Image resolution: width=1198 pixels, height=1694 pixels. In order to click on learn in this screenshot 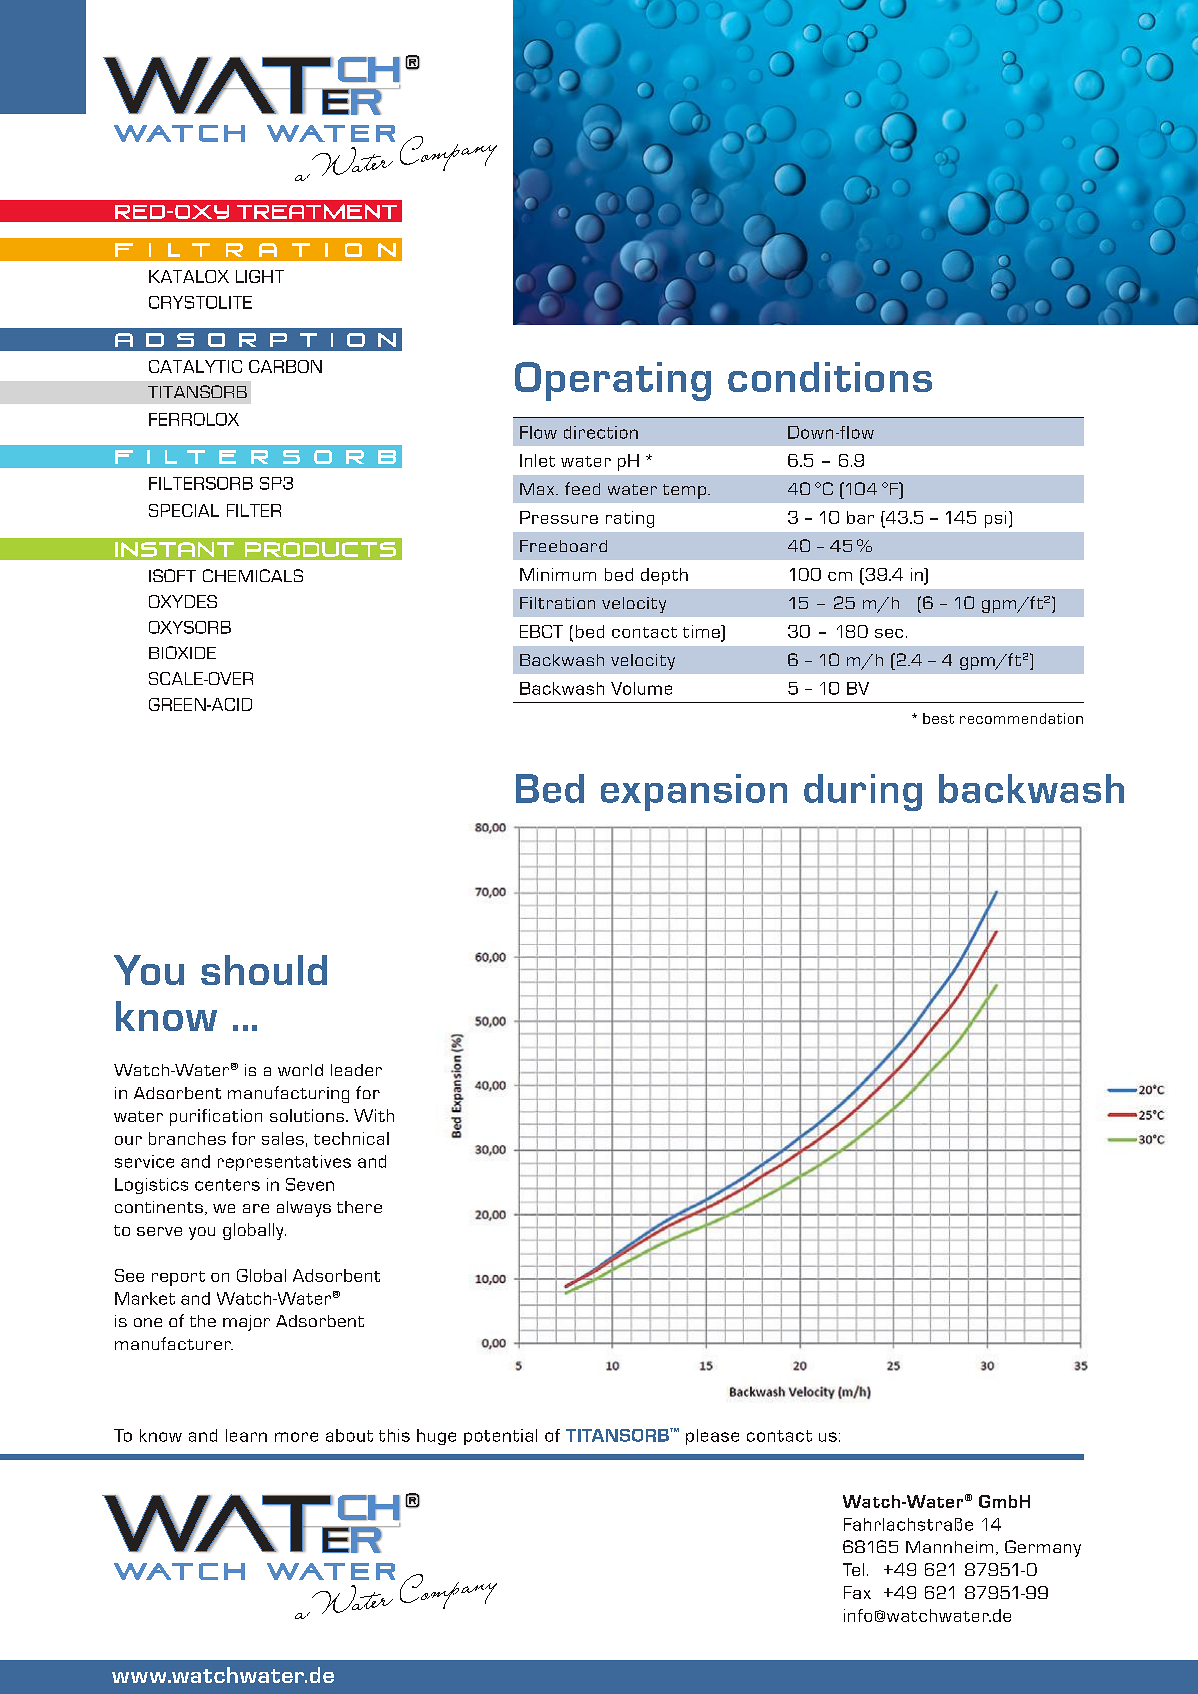, I will do `click(246, 1435)`.
